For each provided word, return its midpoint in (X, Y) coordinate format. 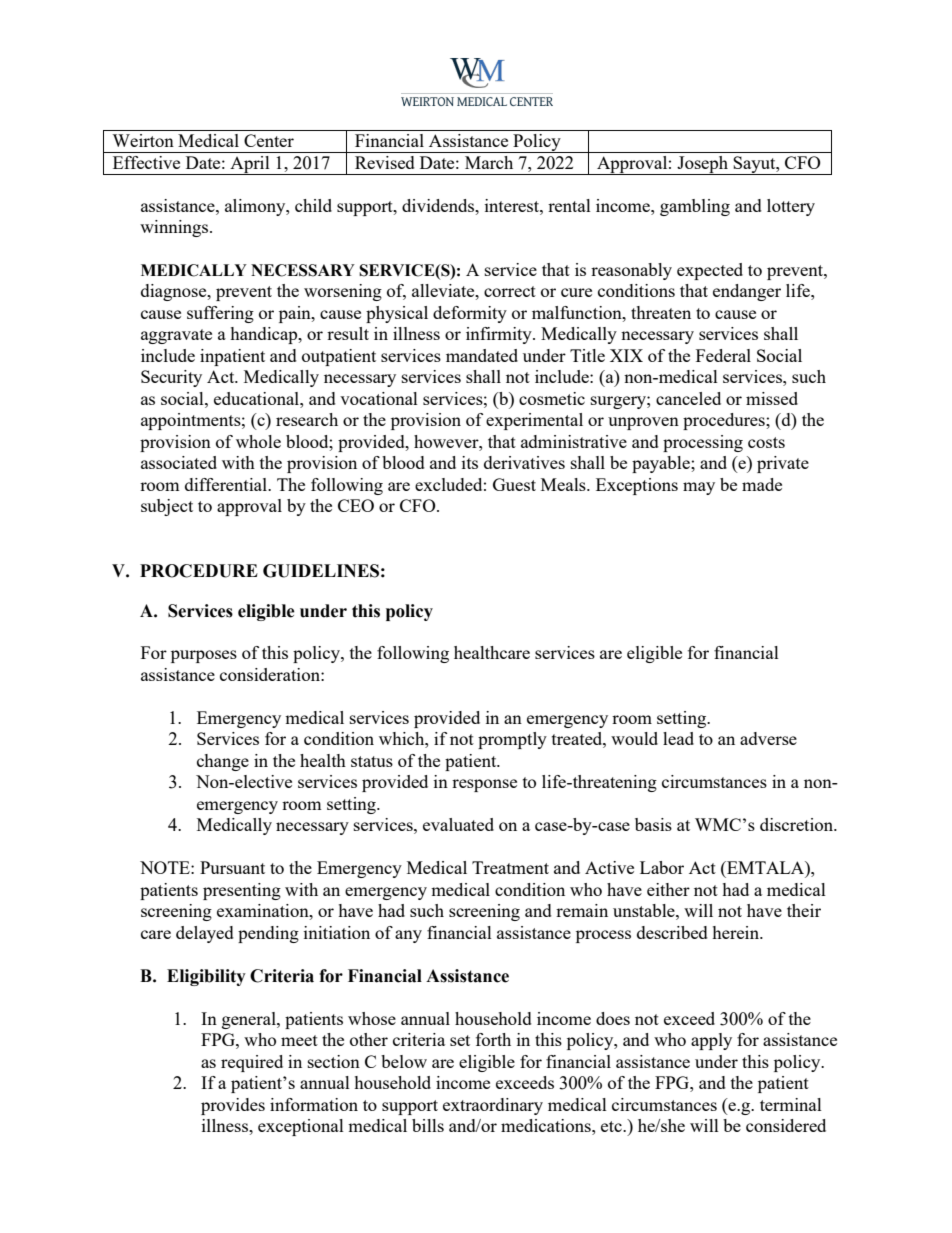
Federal (723, 355)
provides (233, 1106)
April (250, 165)
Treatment (510, 867)
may (699, 488)
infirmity (500, 335)
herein (737, 932)
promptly (512, 740)
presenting (242, 891)
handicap (265, 335)
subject (167, 507)
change (223, 762)
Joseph (703, 165)
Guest (514, 484)
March (489, 162)
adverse (768, 738)
